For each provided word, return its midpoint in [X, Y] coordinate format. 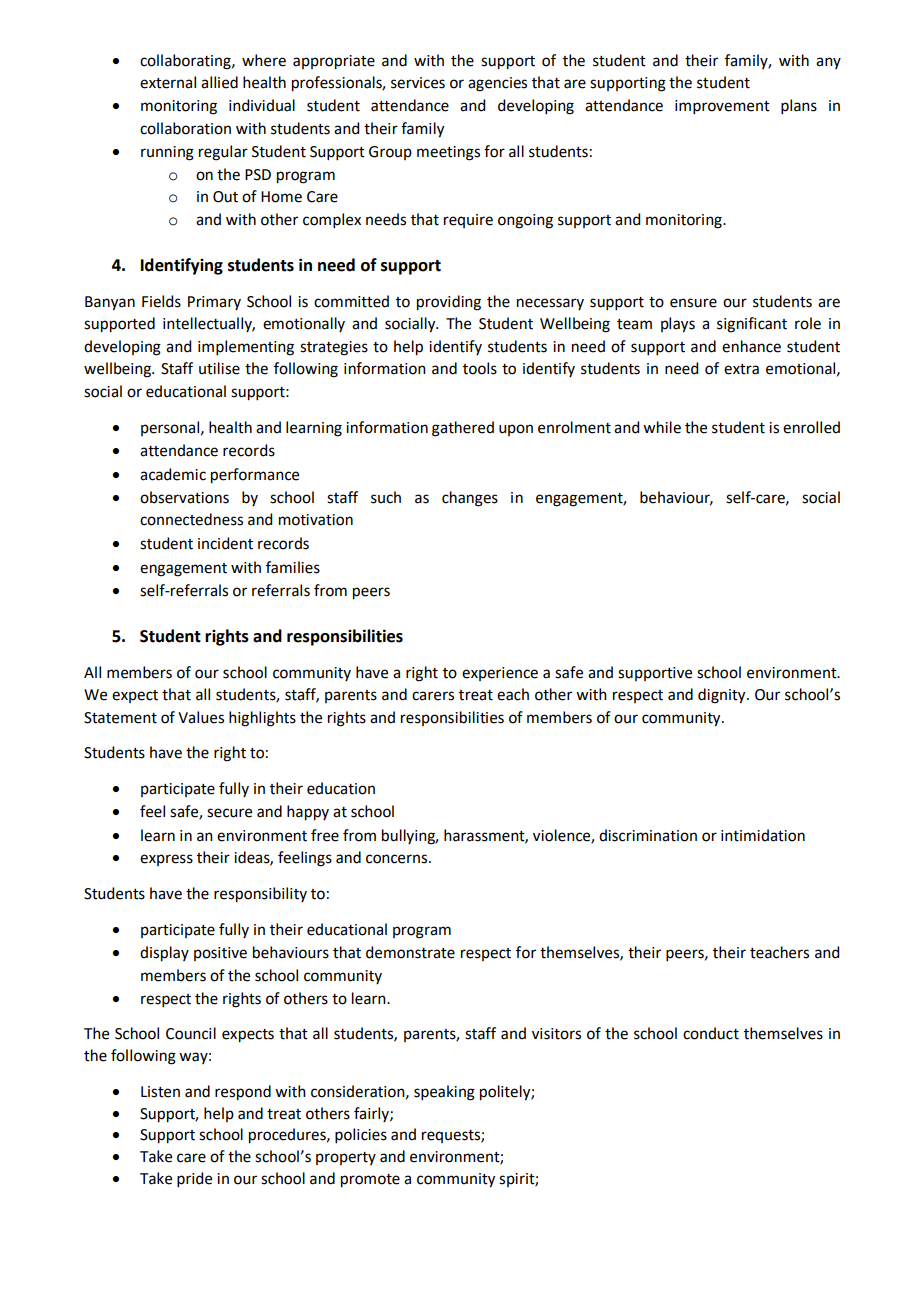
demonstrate [410, 952]
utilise [219, 368]
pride [194, 1179]
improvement [722, 107]
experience [500, 674]
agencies [497, 84]
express [166, 860]
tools [480, 368]
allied [219, 82]
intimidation [763, 835]
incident [225, 543]
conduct [711, 1033]
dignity [723, 696]
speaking [444, 1093]
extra [741, 369]
